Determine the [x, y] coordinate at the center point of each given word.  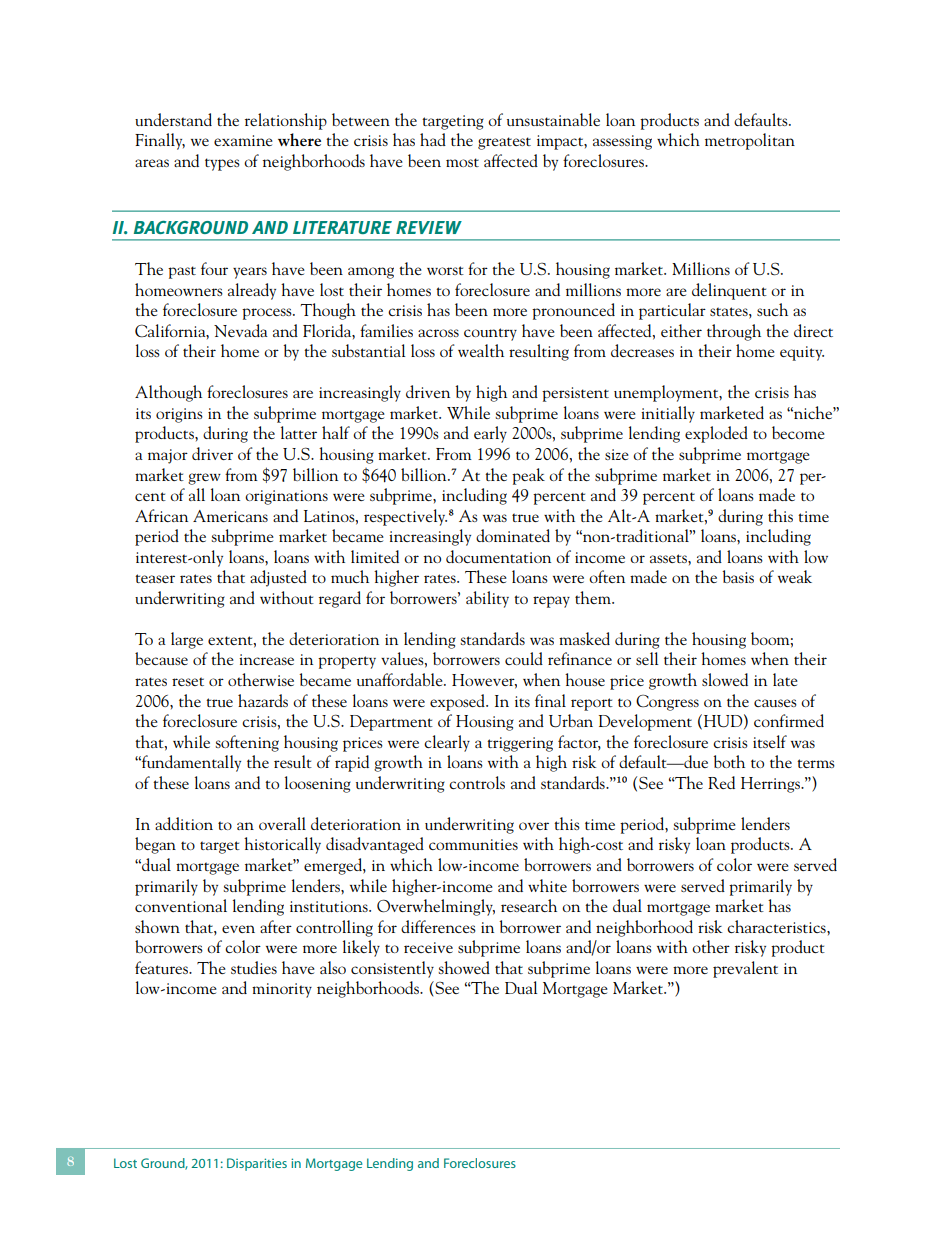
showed [464, 967]
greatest [504, 143]
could [524, 658]
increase [266, 659]
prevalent [745, 969]
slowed [725, 679]
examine [243, 140]
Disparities [257, 1164]
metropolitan [750, 141]
